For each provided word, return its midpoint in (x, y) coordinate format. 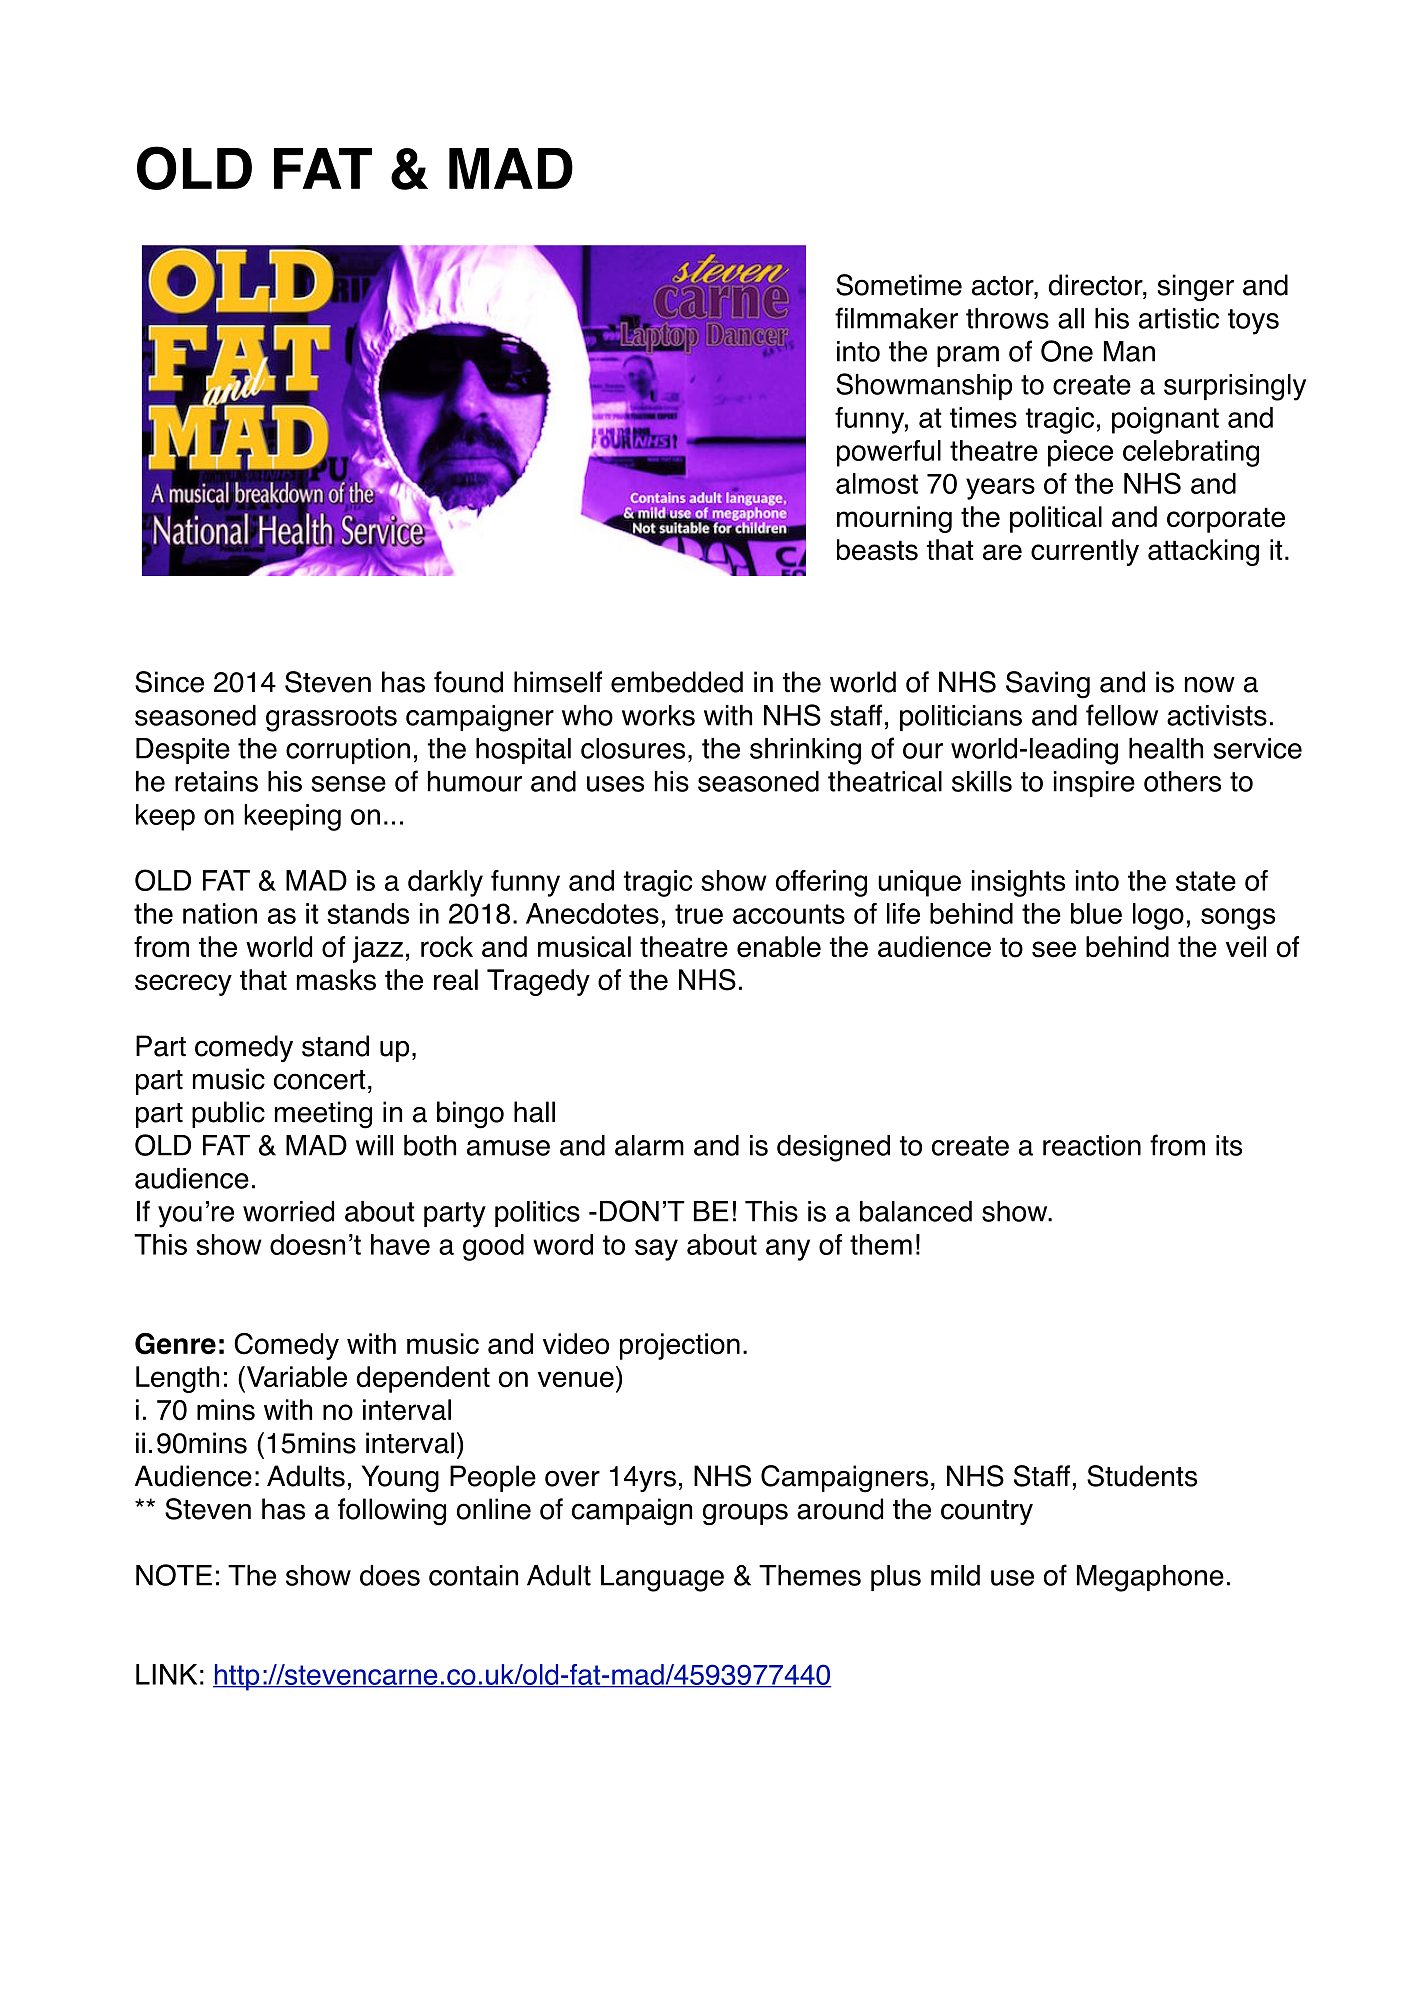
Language (662, 1578)
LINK (166, 1674)
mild (955, 1575)
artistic (1179, 318)
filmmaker (896, 318)
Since (169, 682)
